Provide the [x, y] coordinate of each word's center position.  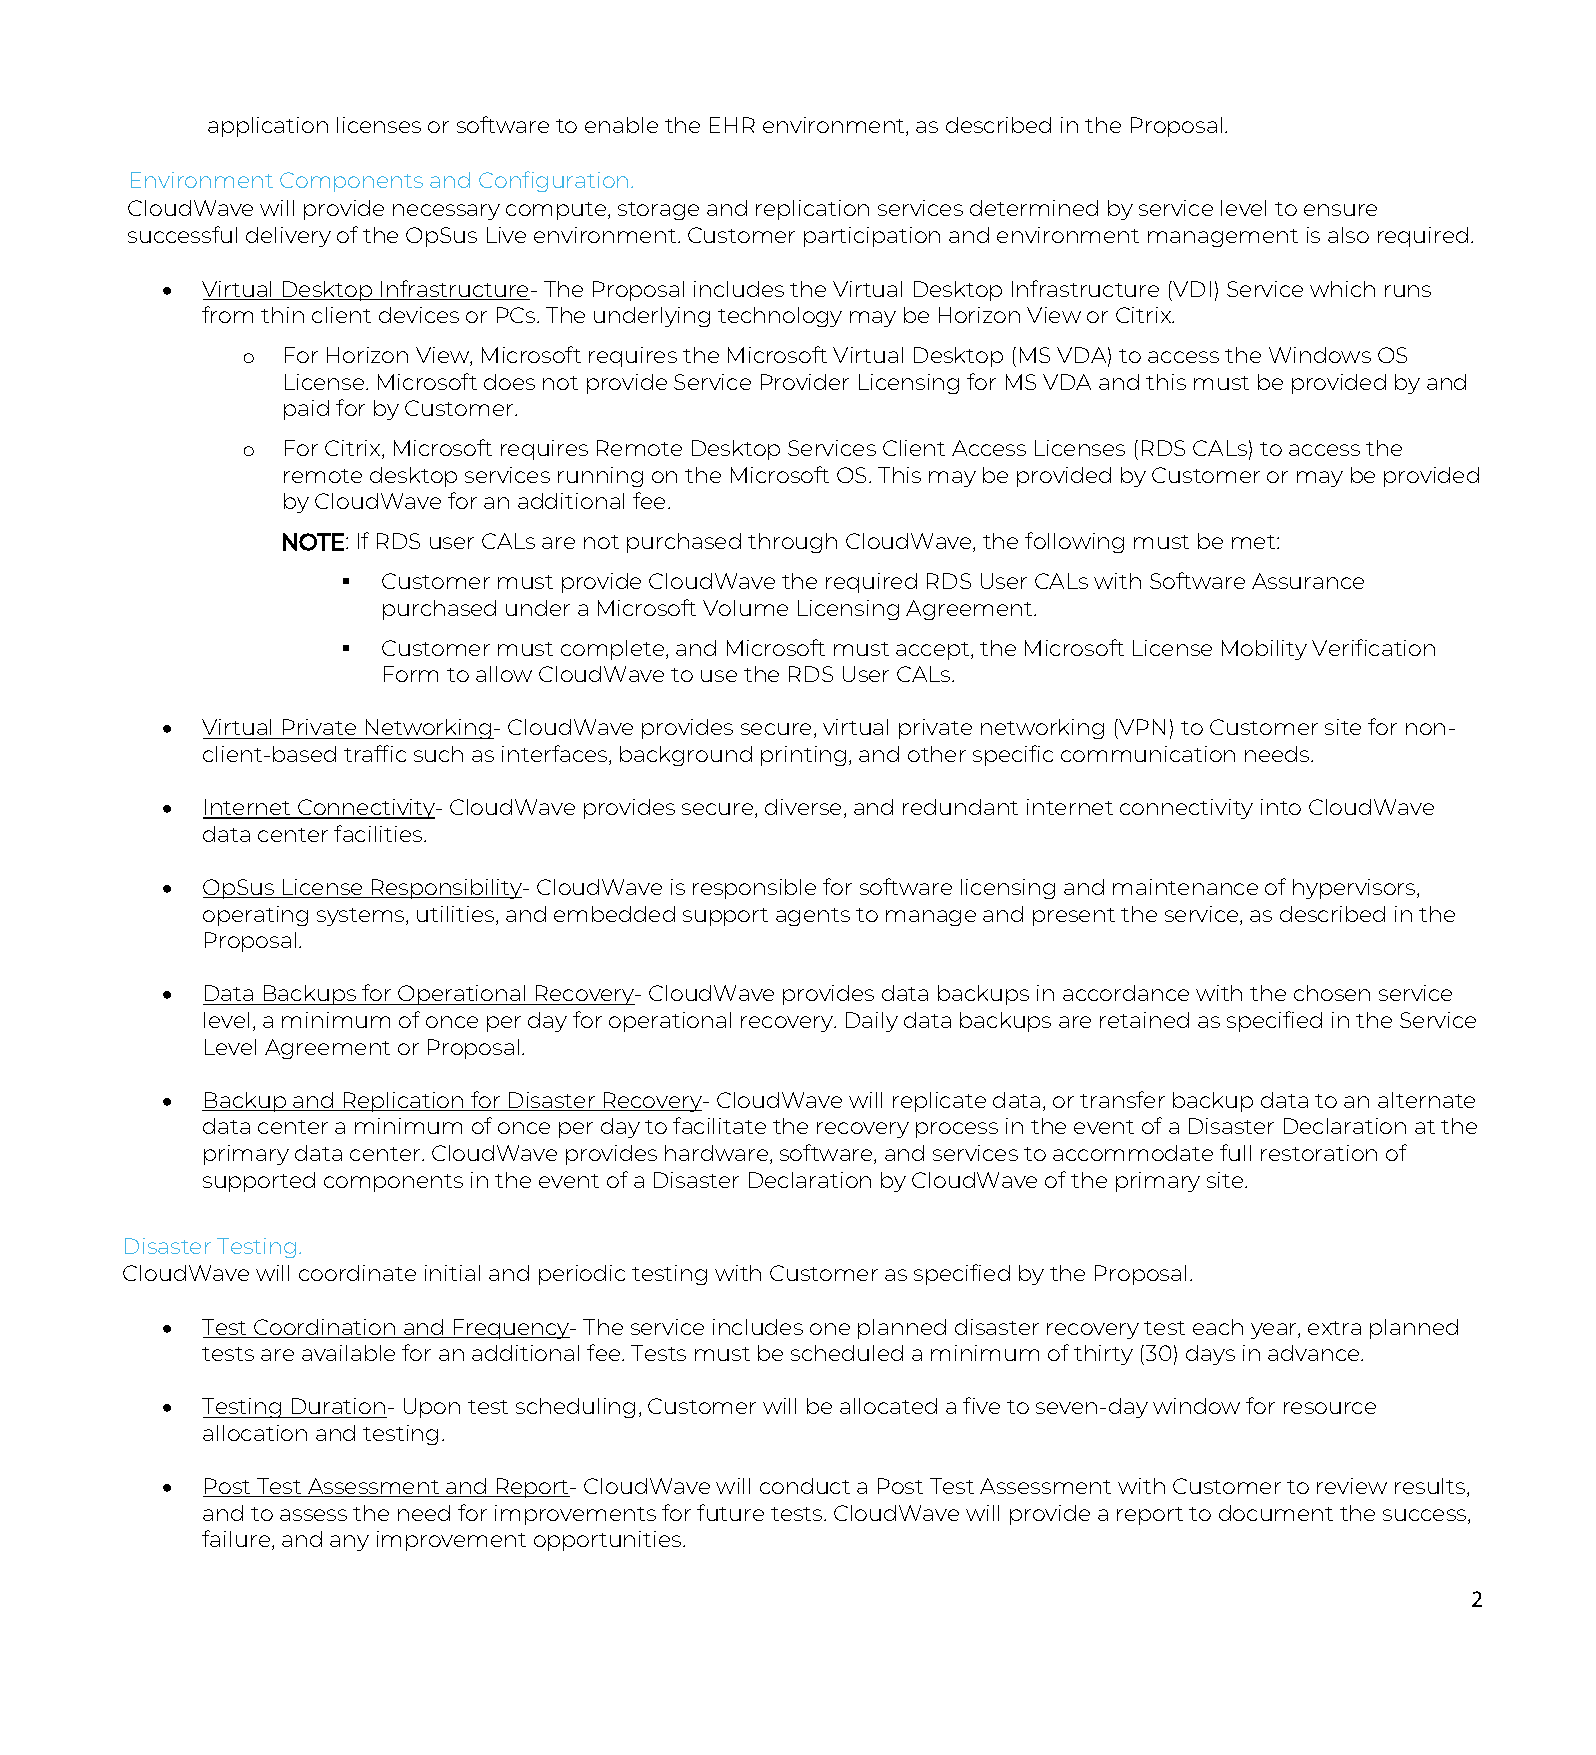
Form [411, 674]
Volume [745, 608]
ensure [1340, 210]
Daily [872, 1022]
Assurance [1308, 581]
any [349, 1543]
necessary [446, 212]
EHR [732, 125]
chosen [1332, 993]
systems [362, 917]
